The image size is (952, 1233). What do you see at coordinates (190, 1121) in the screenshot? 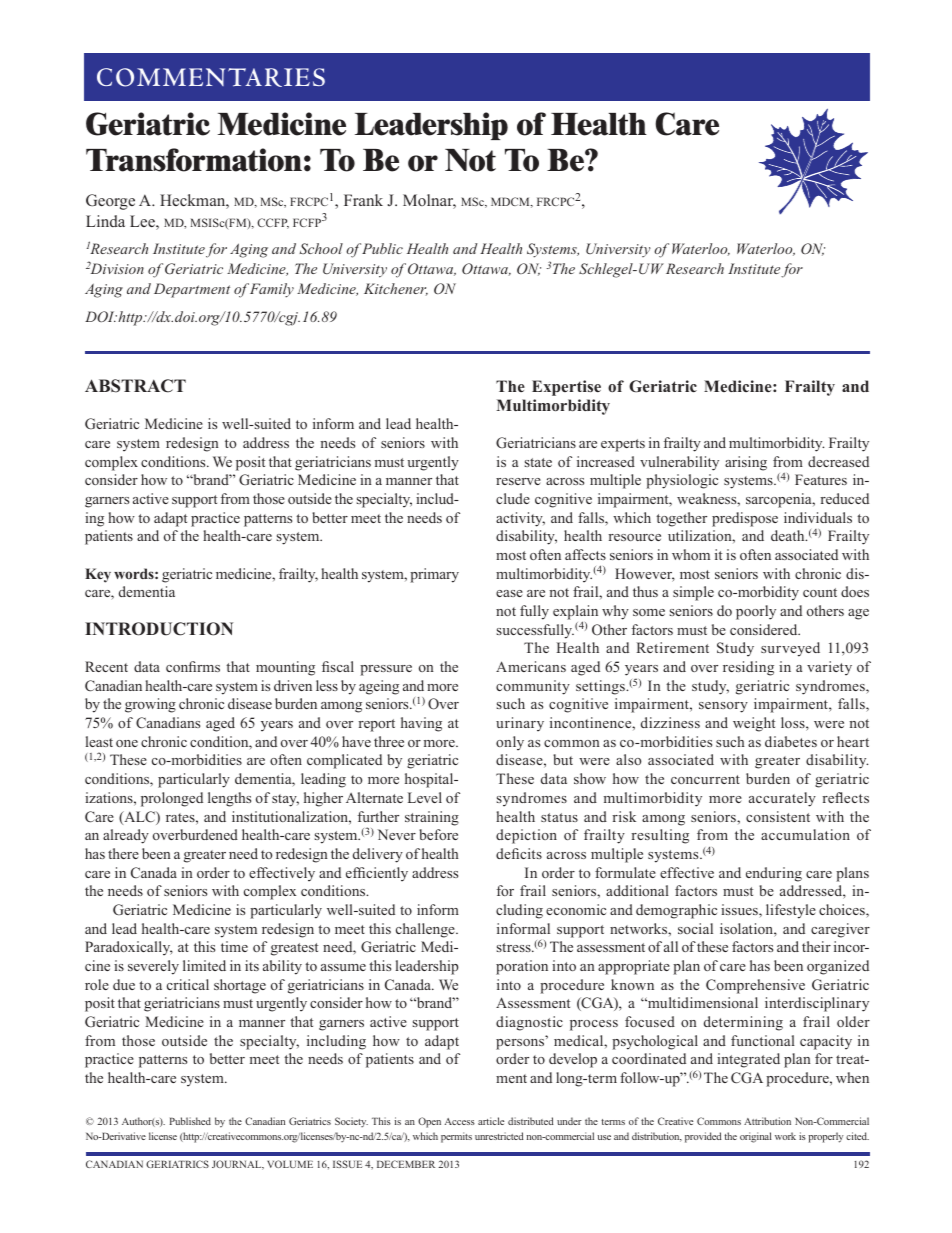
I see `Published` at bounding box center [190, 1121].
